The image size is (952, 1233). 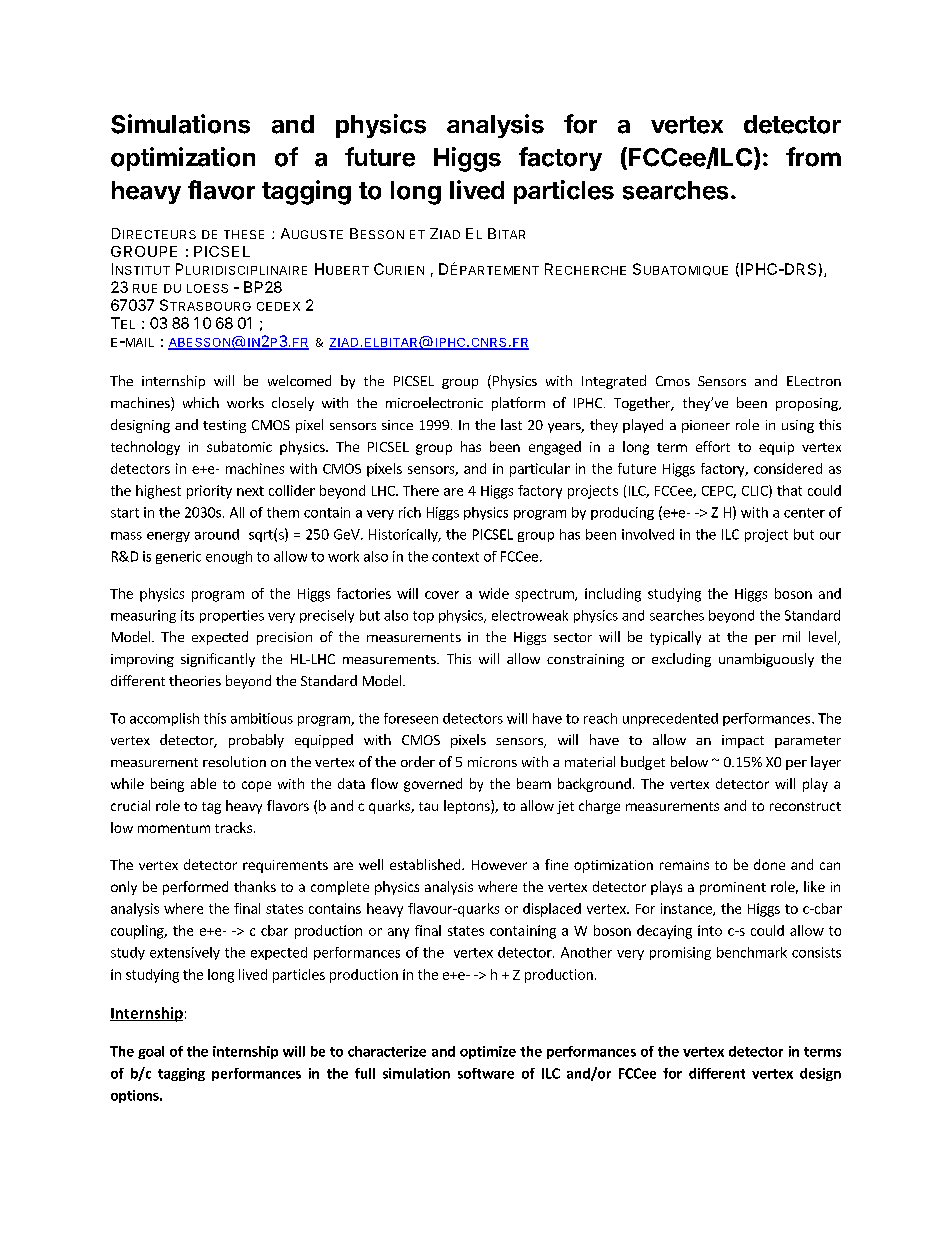 What do you see at coordinates (492, 762) in the screenshot?
I see `microns` at bounding box center [492, 762].
